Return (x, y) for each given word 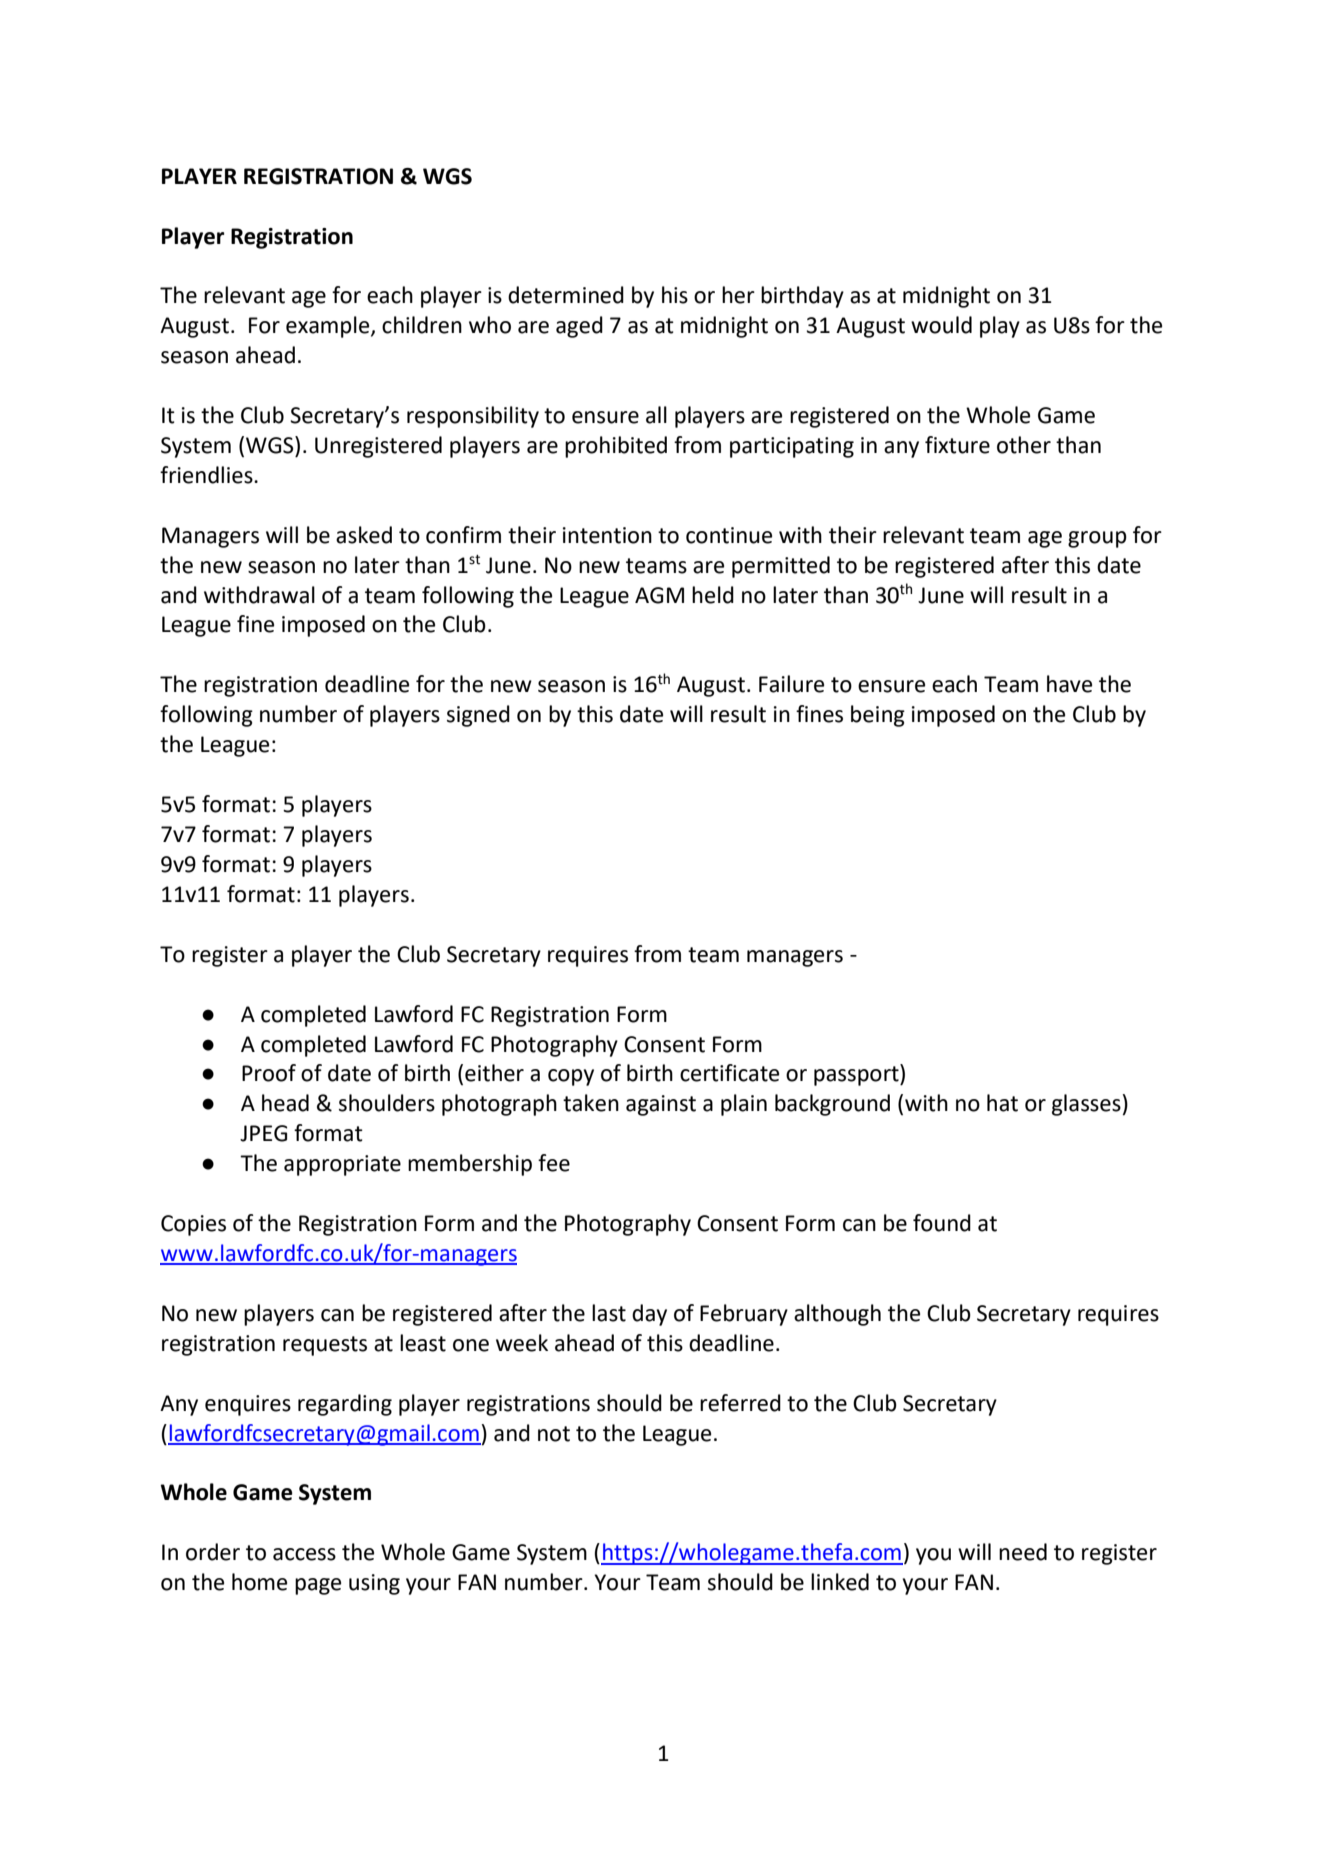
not (554, 1434)
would (941, 325)
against (661, 1105)
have (1069, 684)
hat (1002, 1103)
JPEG (263, 1133)
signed (478, 716)
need (1023, 1552)
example (329, 327)
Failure (791, 684)
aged (579, 327)
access (304, 1554)
